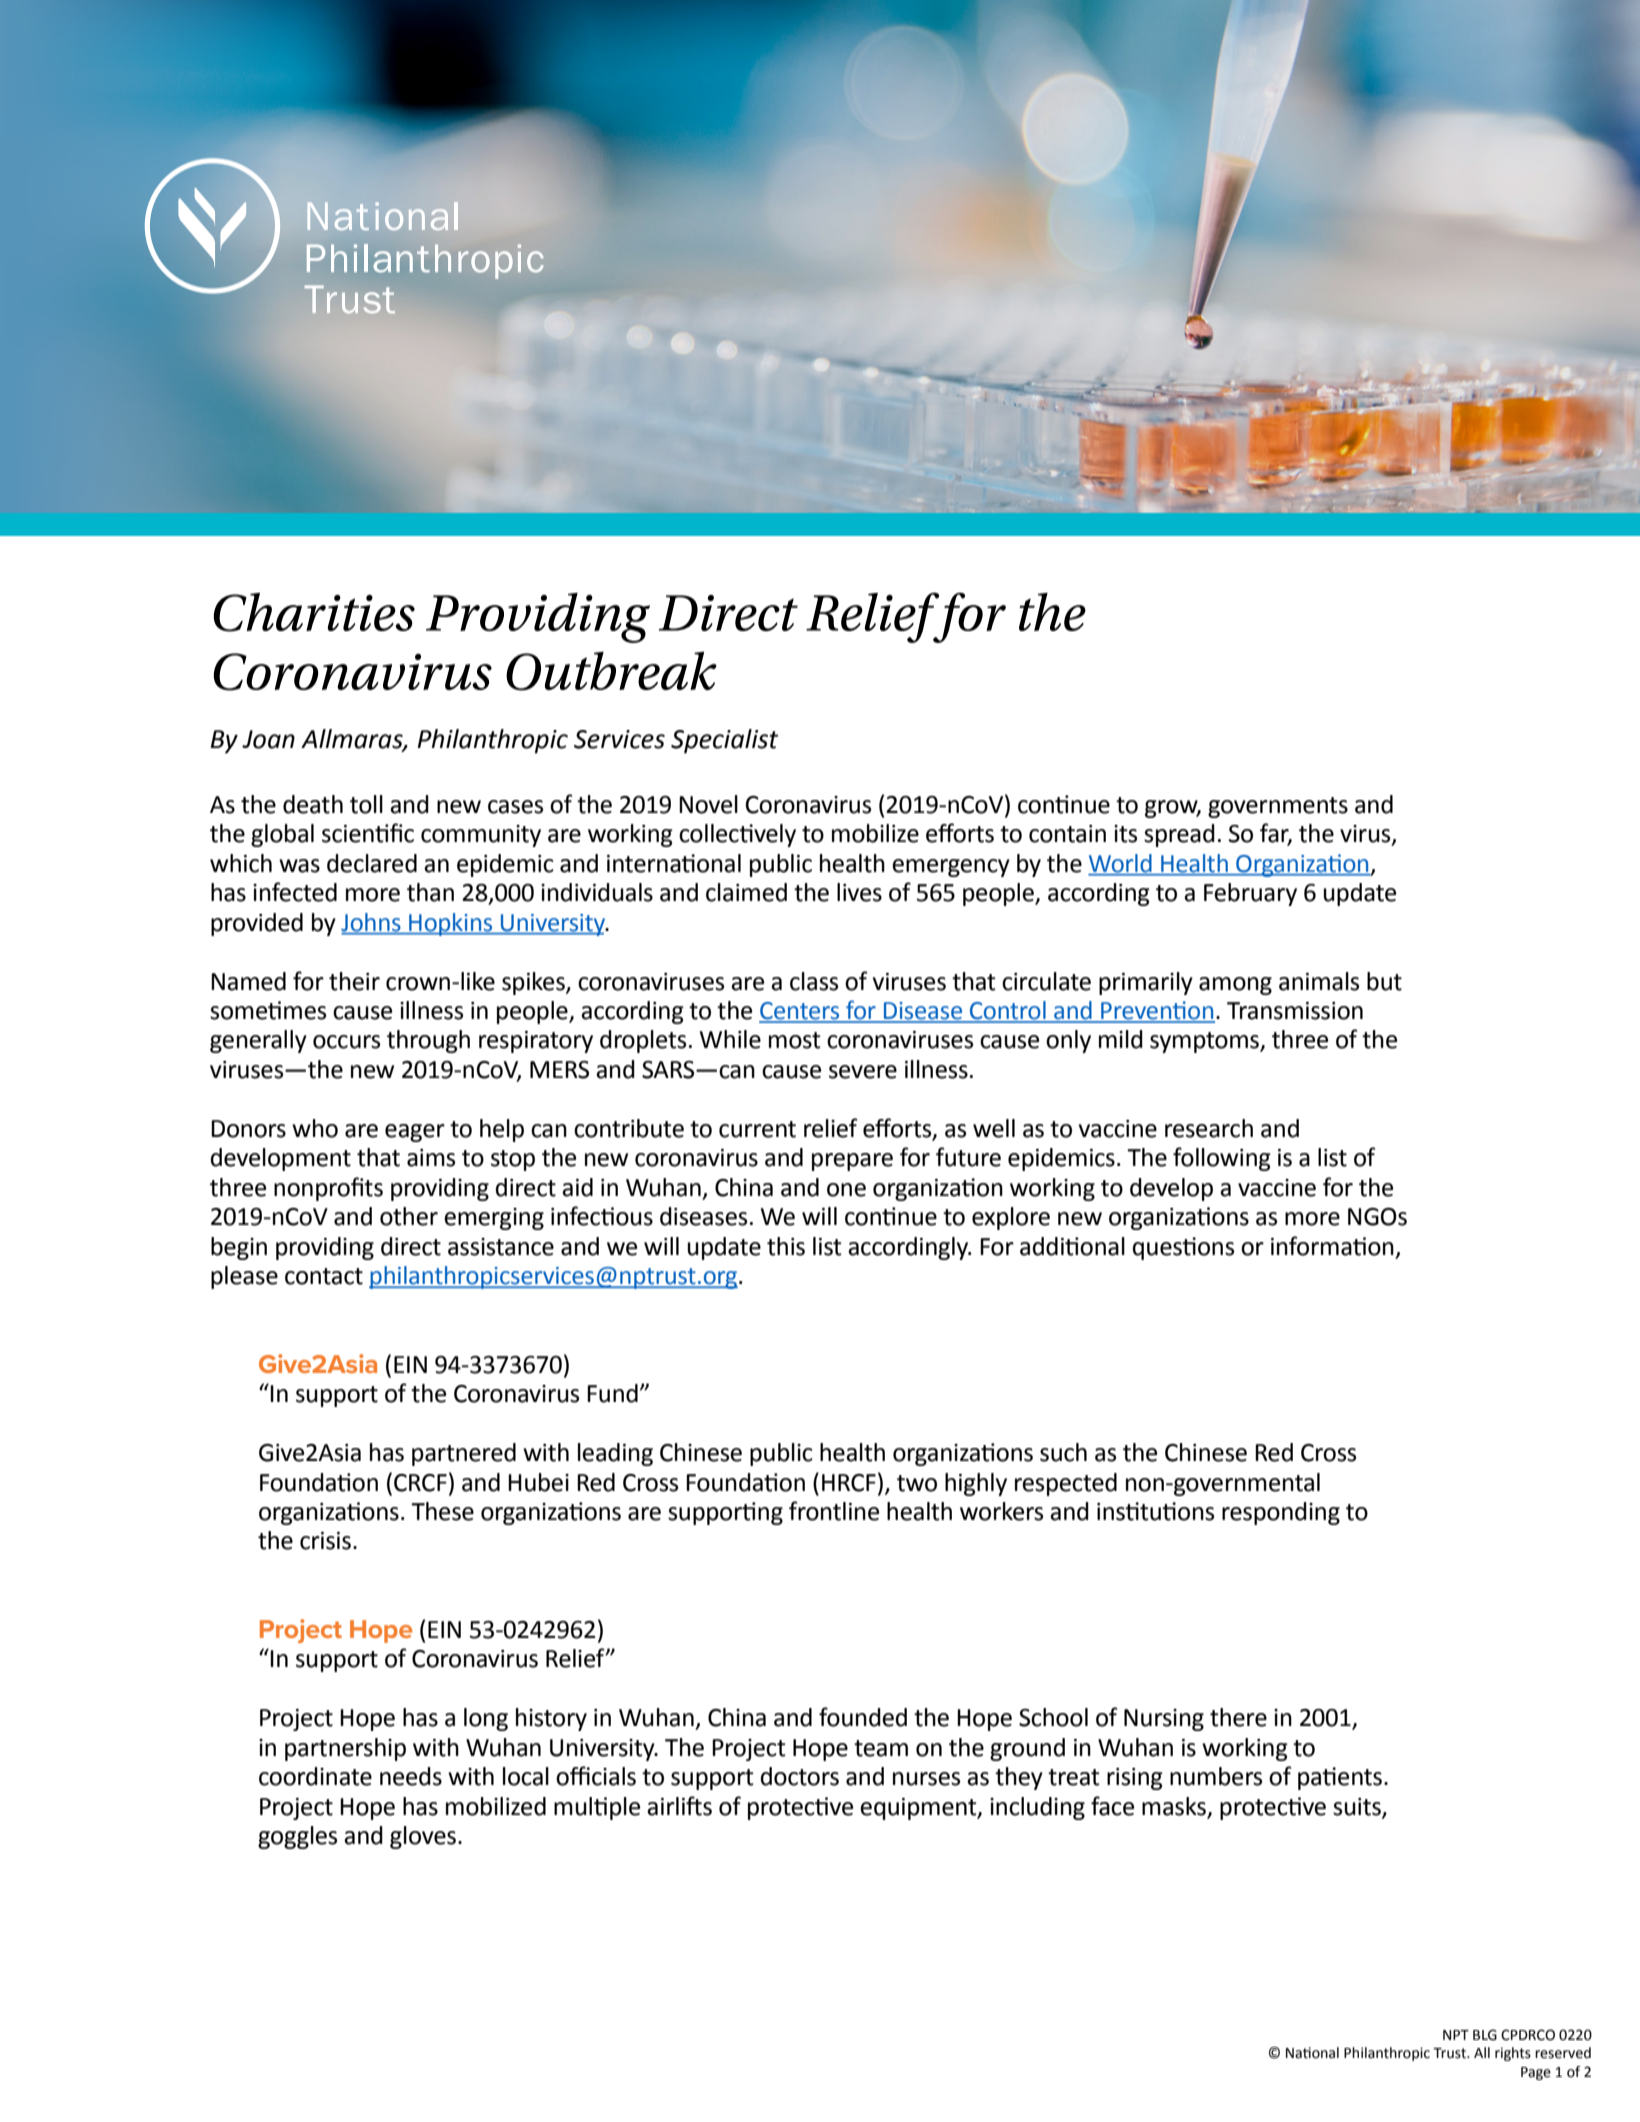  What do you see at coordinates (611, 671) in the image?
I see `Outbreak` at bounding box center [611, 671].
